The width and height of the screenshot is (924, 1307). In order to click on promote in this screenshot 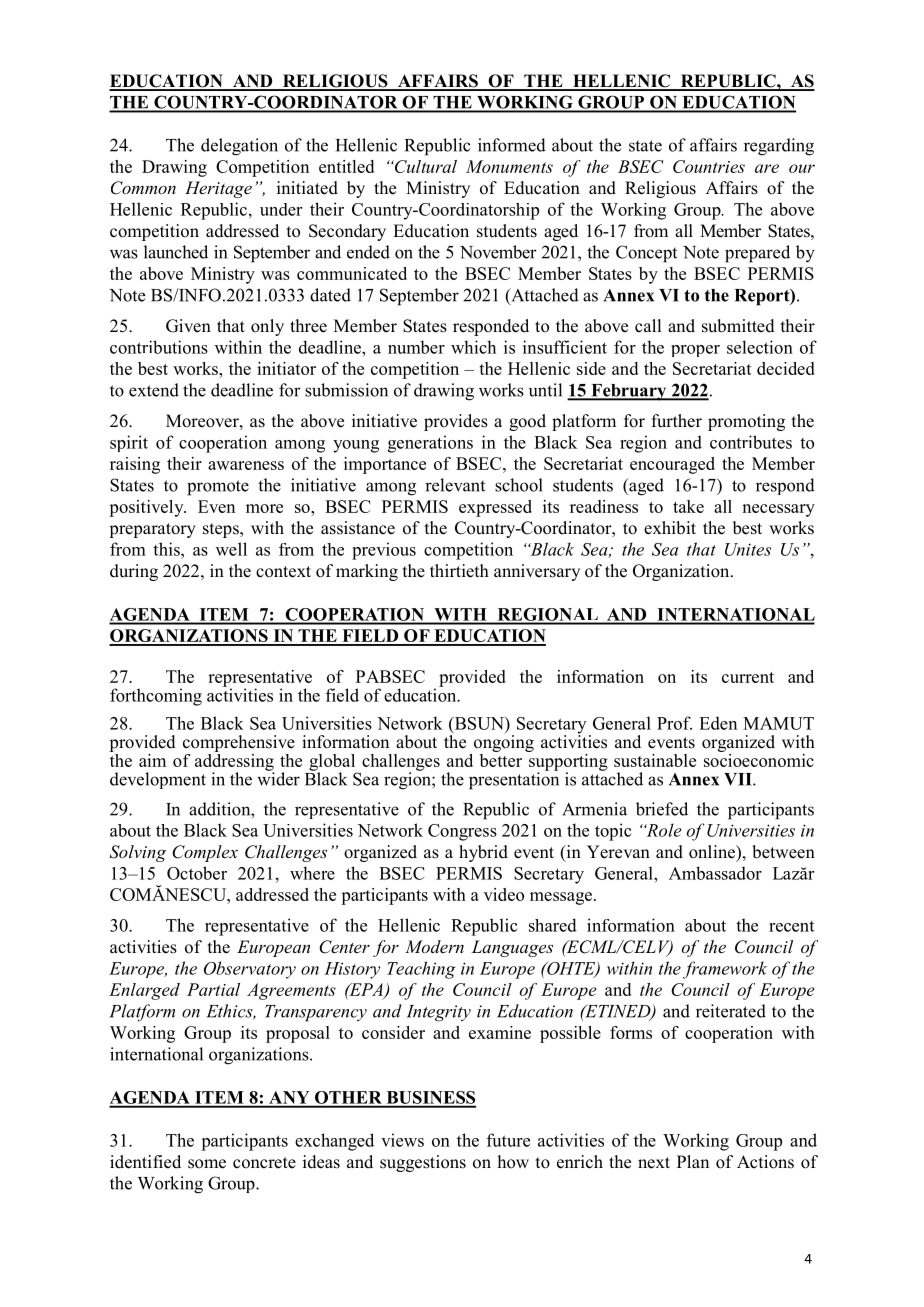, I will do `click(218, 488)`.
